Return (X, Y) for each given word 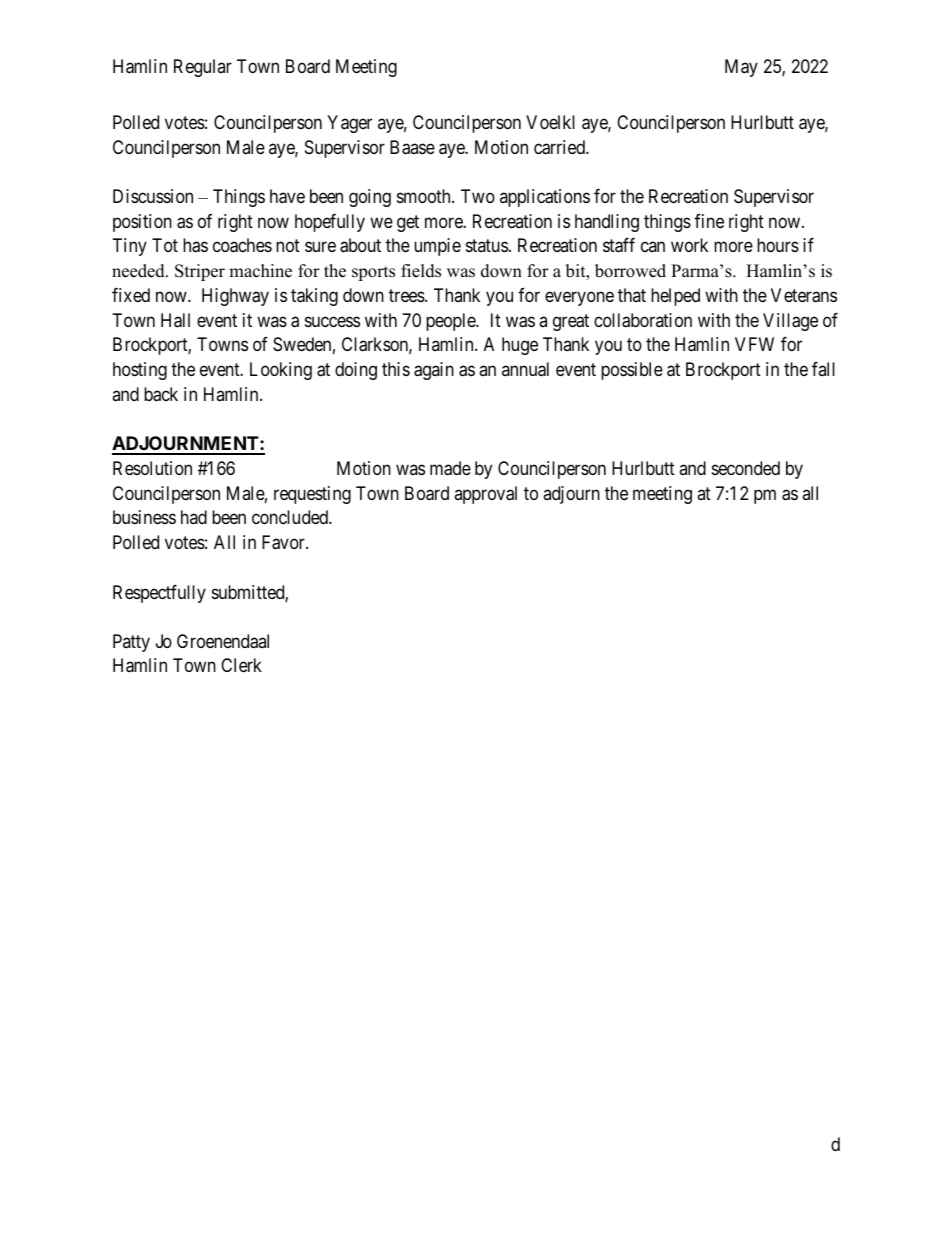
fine (709, 221)
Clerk (241, 665)
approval (485, 495)
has (195, 245)
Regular (203, 68)
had (194, 517)
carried (560, 147)
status (487, 246)
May (741, 68)
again (434, 371)
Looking (281, 371)
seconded (746, 468)
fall (823, 369)
